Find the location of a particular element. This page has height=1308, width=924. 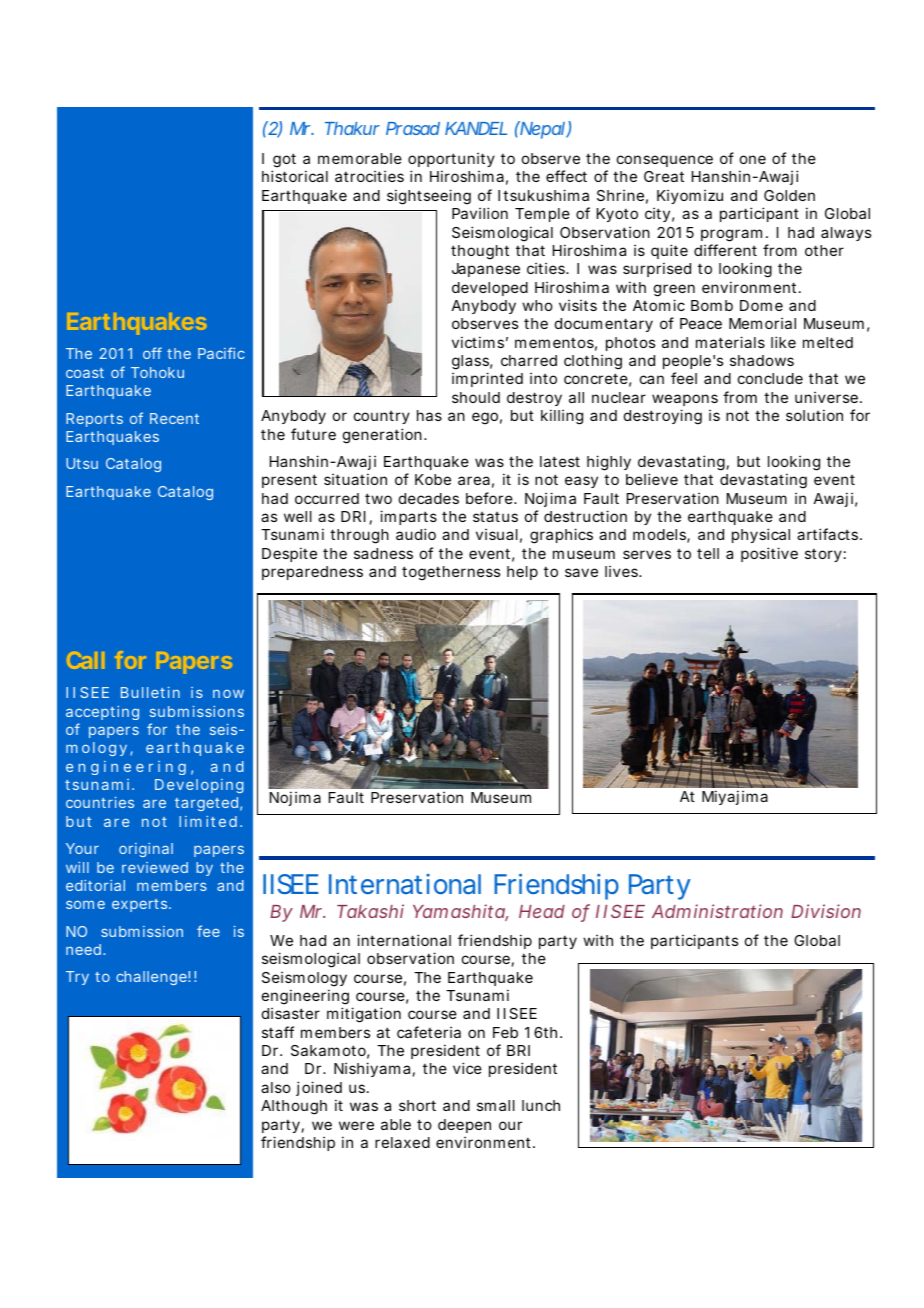

one is located at coordinates (753, 159).
